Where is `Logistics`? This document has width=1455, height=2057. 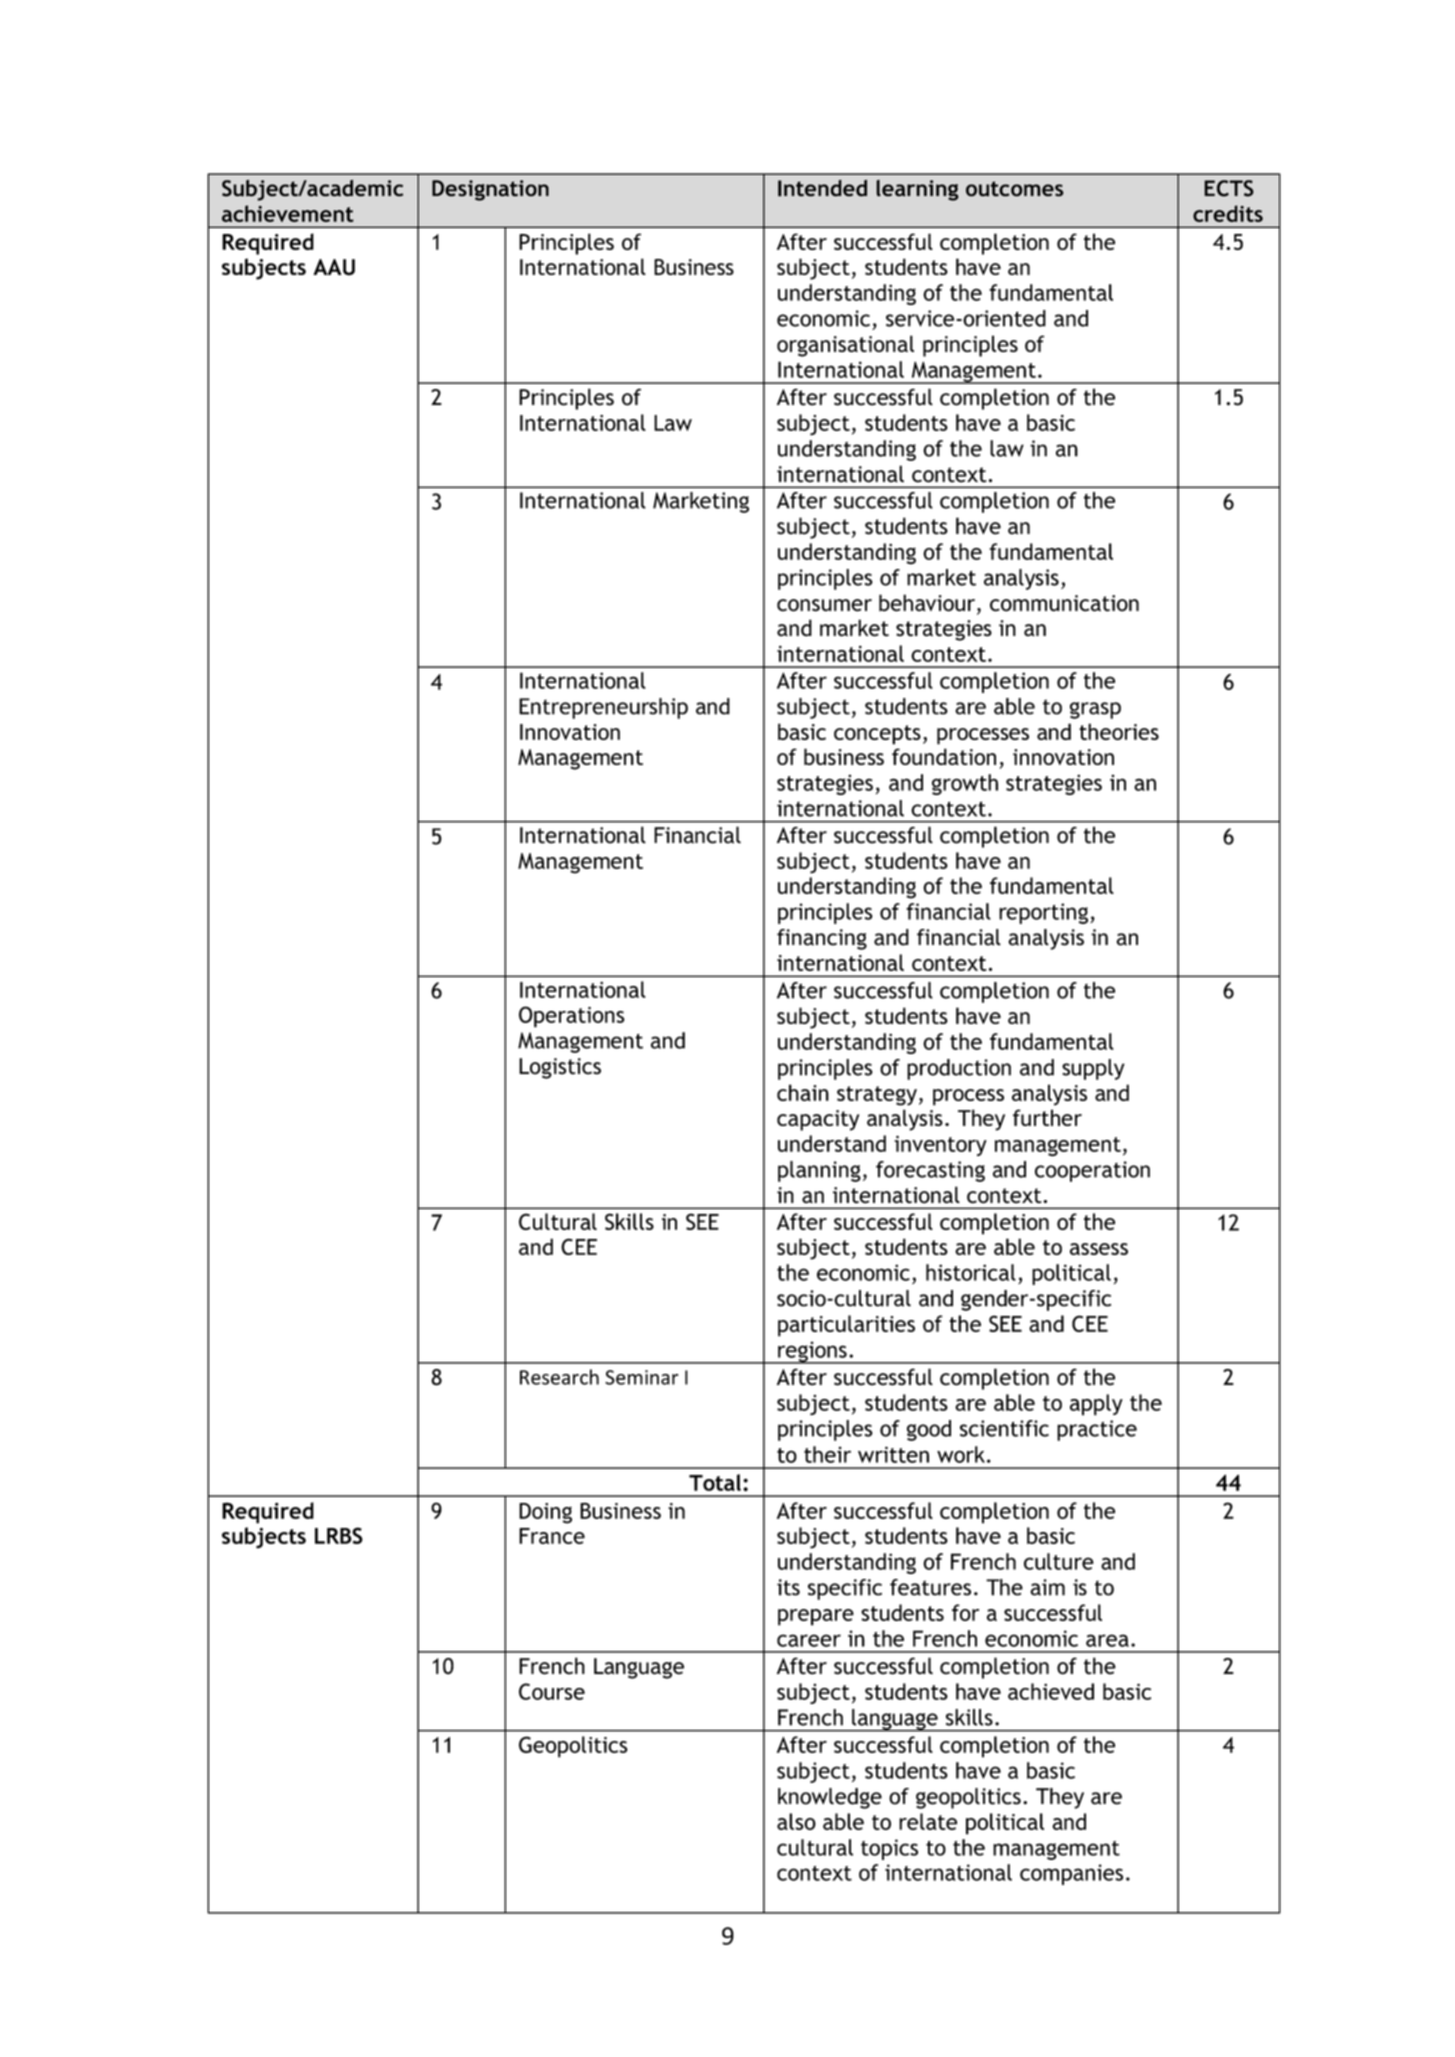 Logistics is located at coordinates (560, 1068).
